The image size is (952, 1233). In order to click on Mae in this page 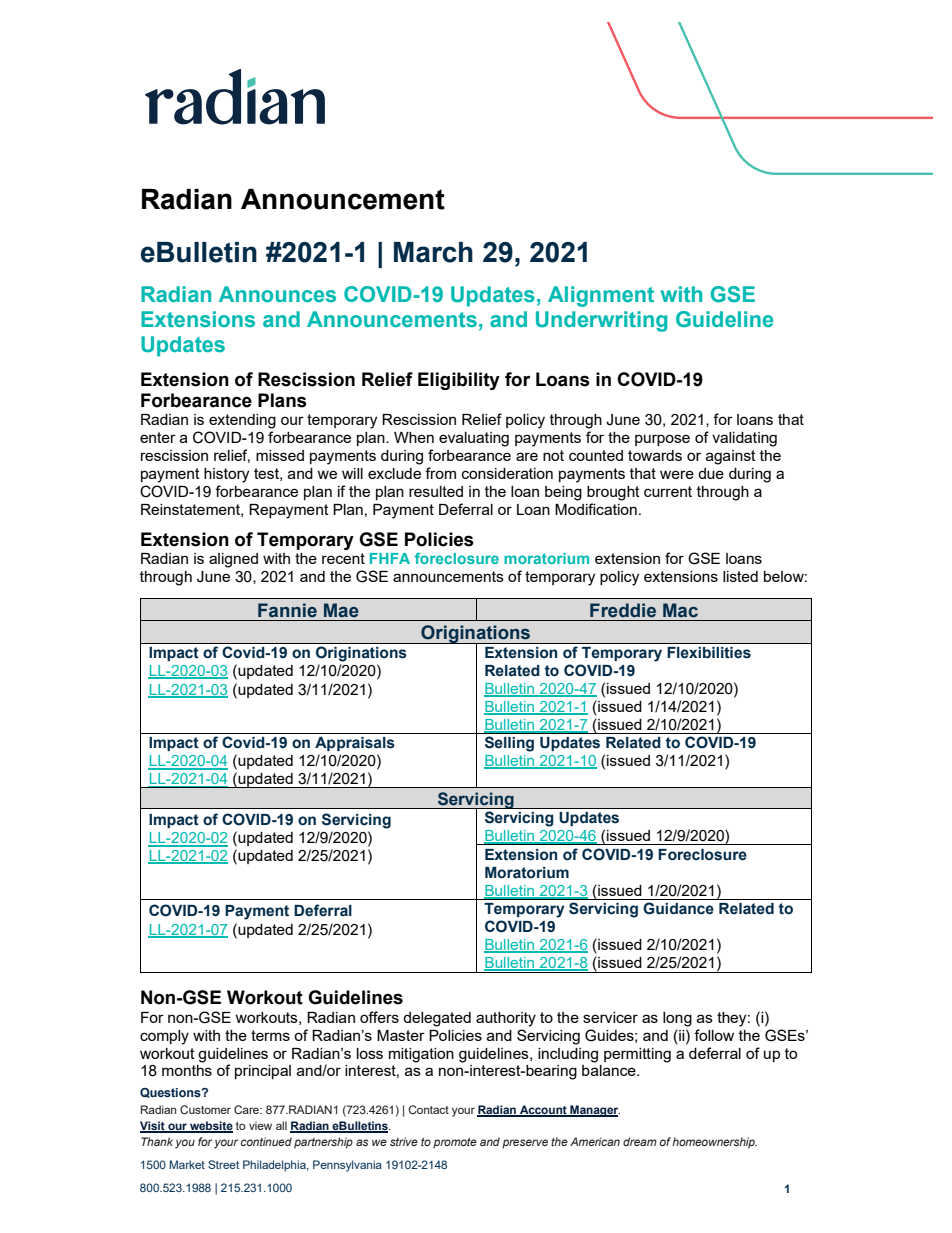, I will do `click(341, 610)`.
